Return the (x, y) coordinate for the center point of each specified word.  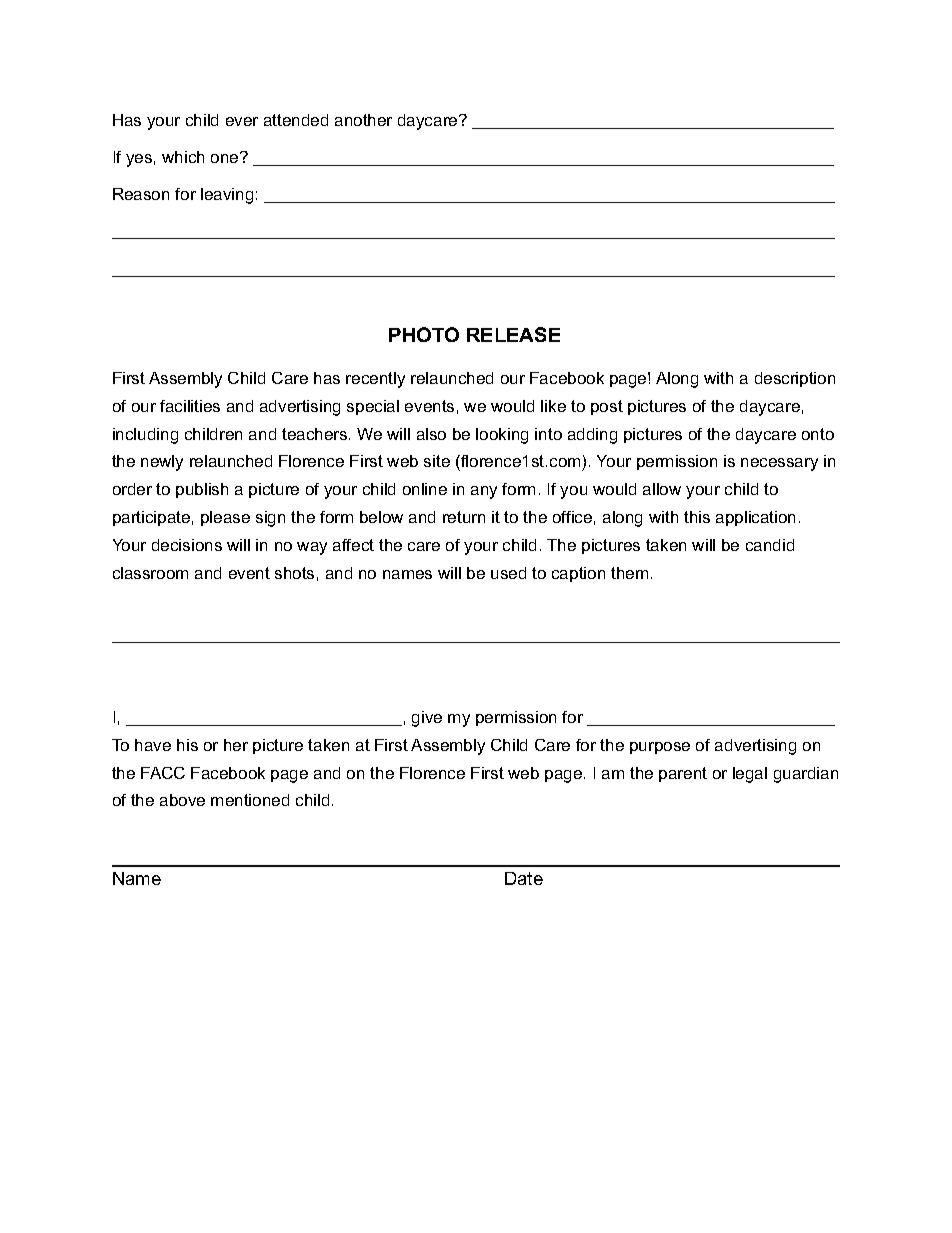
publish (202, 490)
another (363, 120)
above (182, 800)
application (755, 518)
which (183, 157)
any (484, 492)
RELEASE (513, 334)
